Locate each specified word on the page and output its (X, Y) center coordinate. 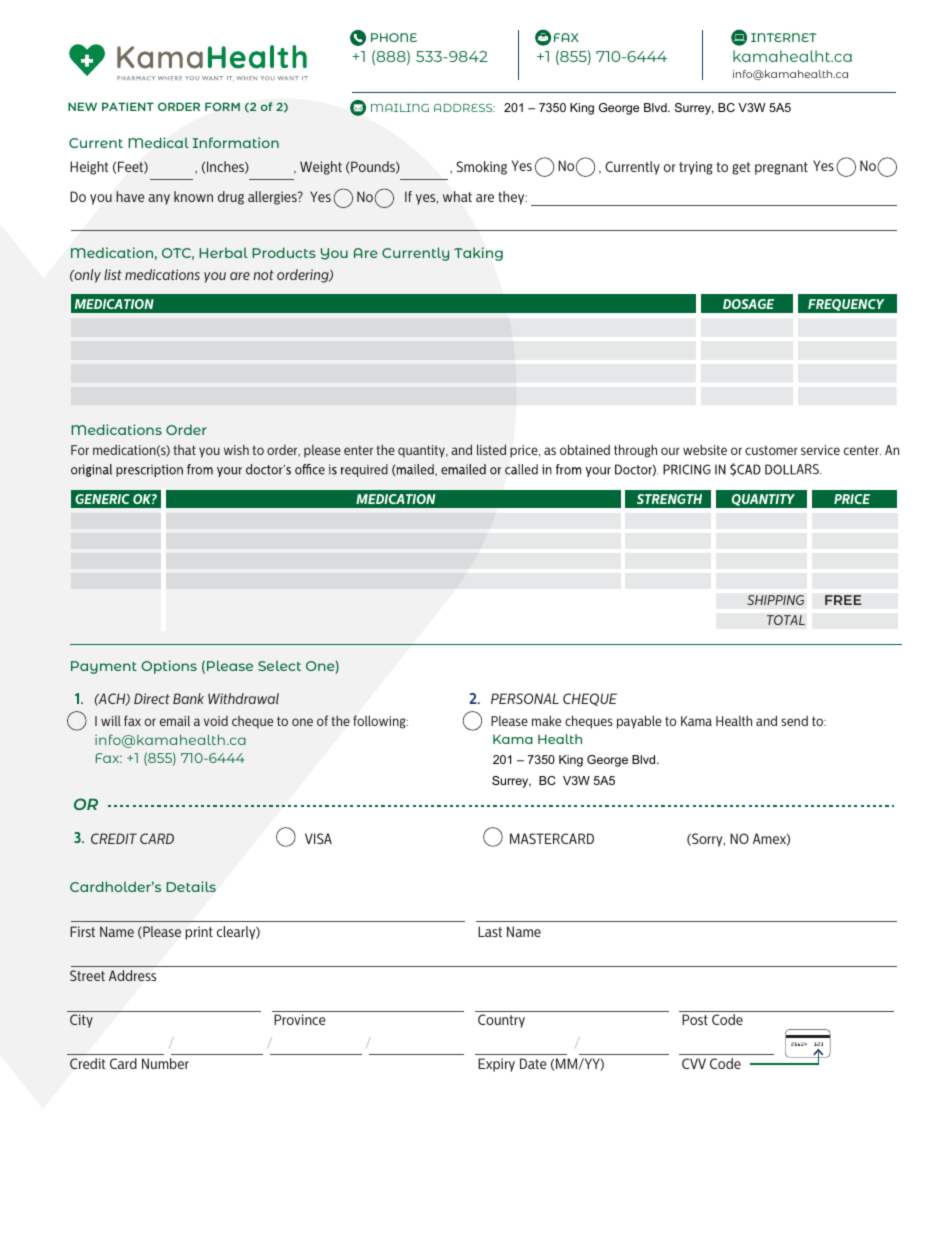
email (175, 720)
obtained (585, 449)
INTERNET (784, 37)
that (184, 450)
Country (501, 1021)
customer (771, 450)
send (794, 721)
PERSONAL (525, 698)
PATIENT (128, 106)
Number (165, 1063)
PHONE (394, 37)
